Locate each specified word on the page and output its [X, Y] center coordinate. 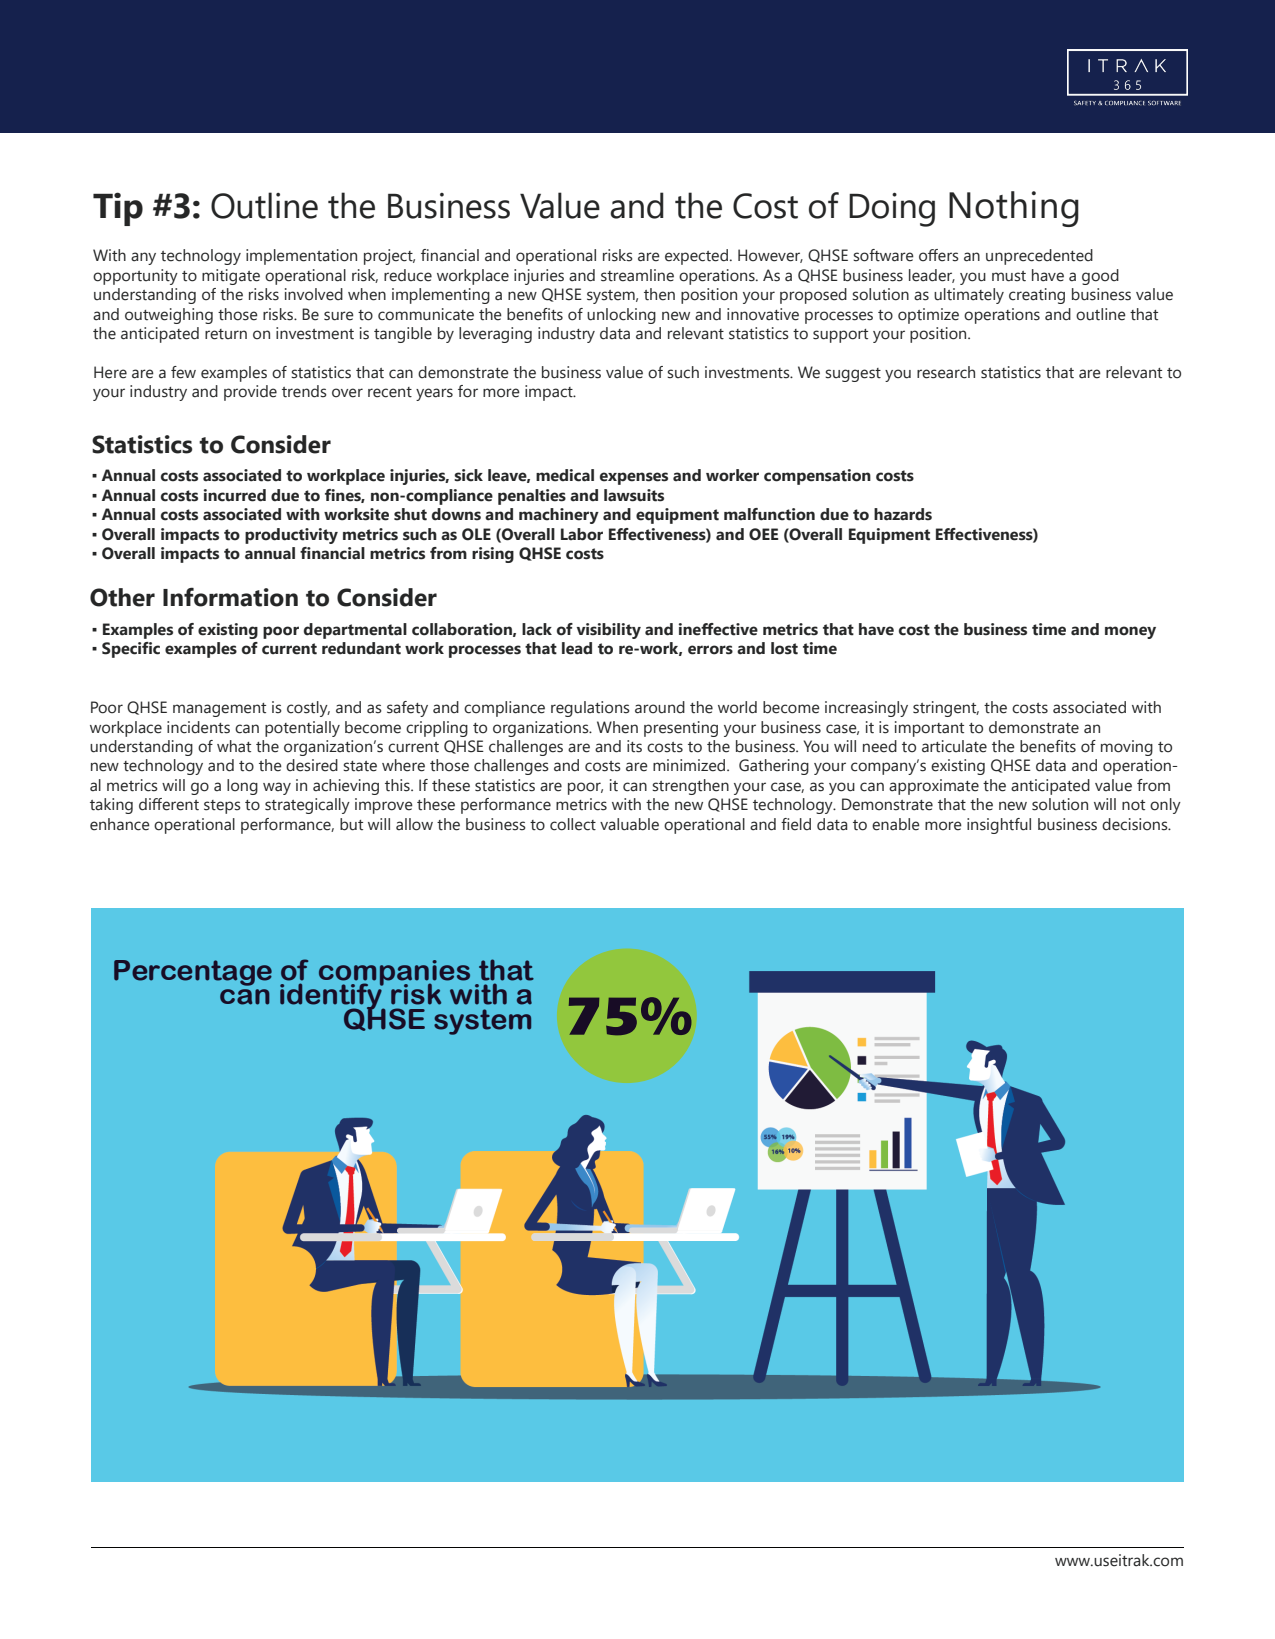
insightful [999, 826]
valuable [629, 824]
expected [696, 257]
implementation [301, 257]
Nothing [1014, 209]
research [946, 372]
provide [250, 393]
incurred [235, 495]
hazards [903, 514]
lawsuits [634, 495]
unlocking [621, 316]
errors [710, 650]
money [1130, 632]
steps [222, 807]
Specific [131, 650]
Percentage [193, 973]
